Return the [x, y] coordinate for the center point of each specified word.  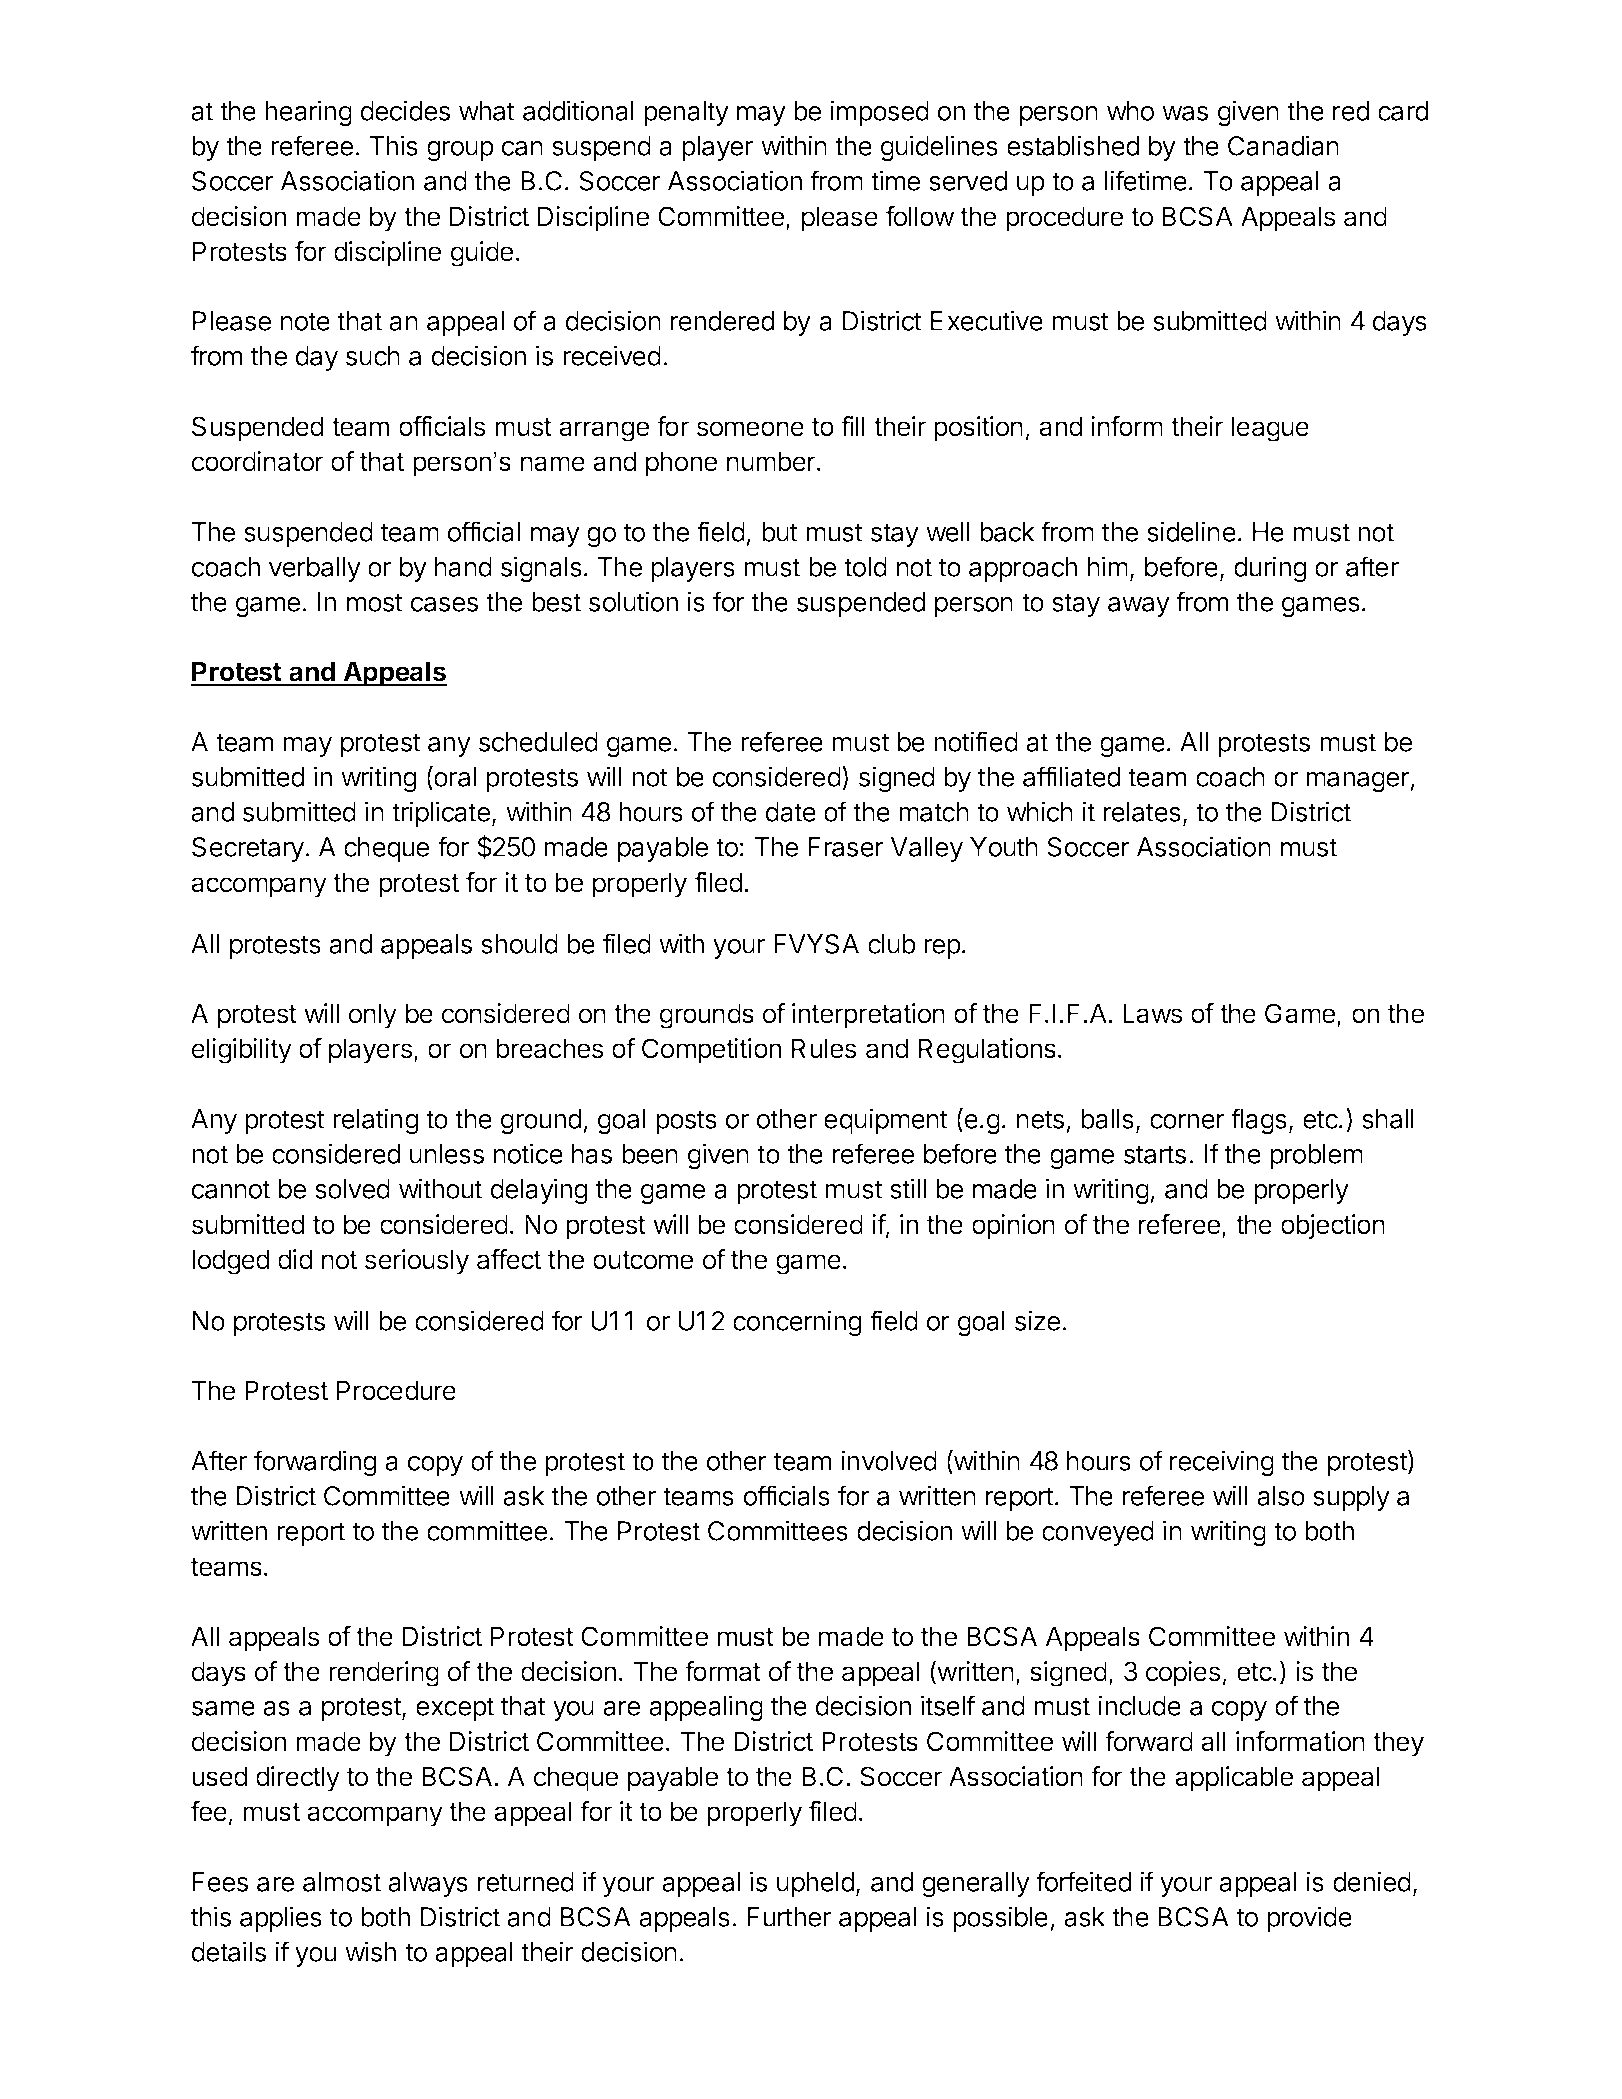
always [428, 1884]
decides [405, 110]
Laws [1152, 1013]
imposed [879, 113]
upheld [815, 1884]
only [373, 1016]
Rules [824, 1048]
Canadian [1283, 145]
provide [1309, 1919]
